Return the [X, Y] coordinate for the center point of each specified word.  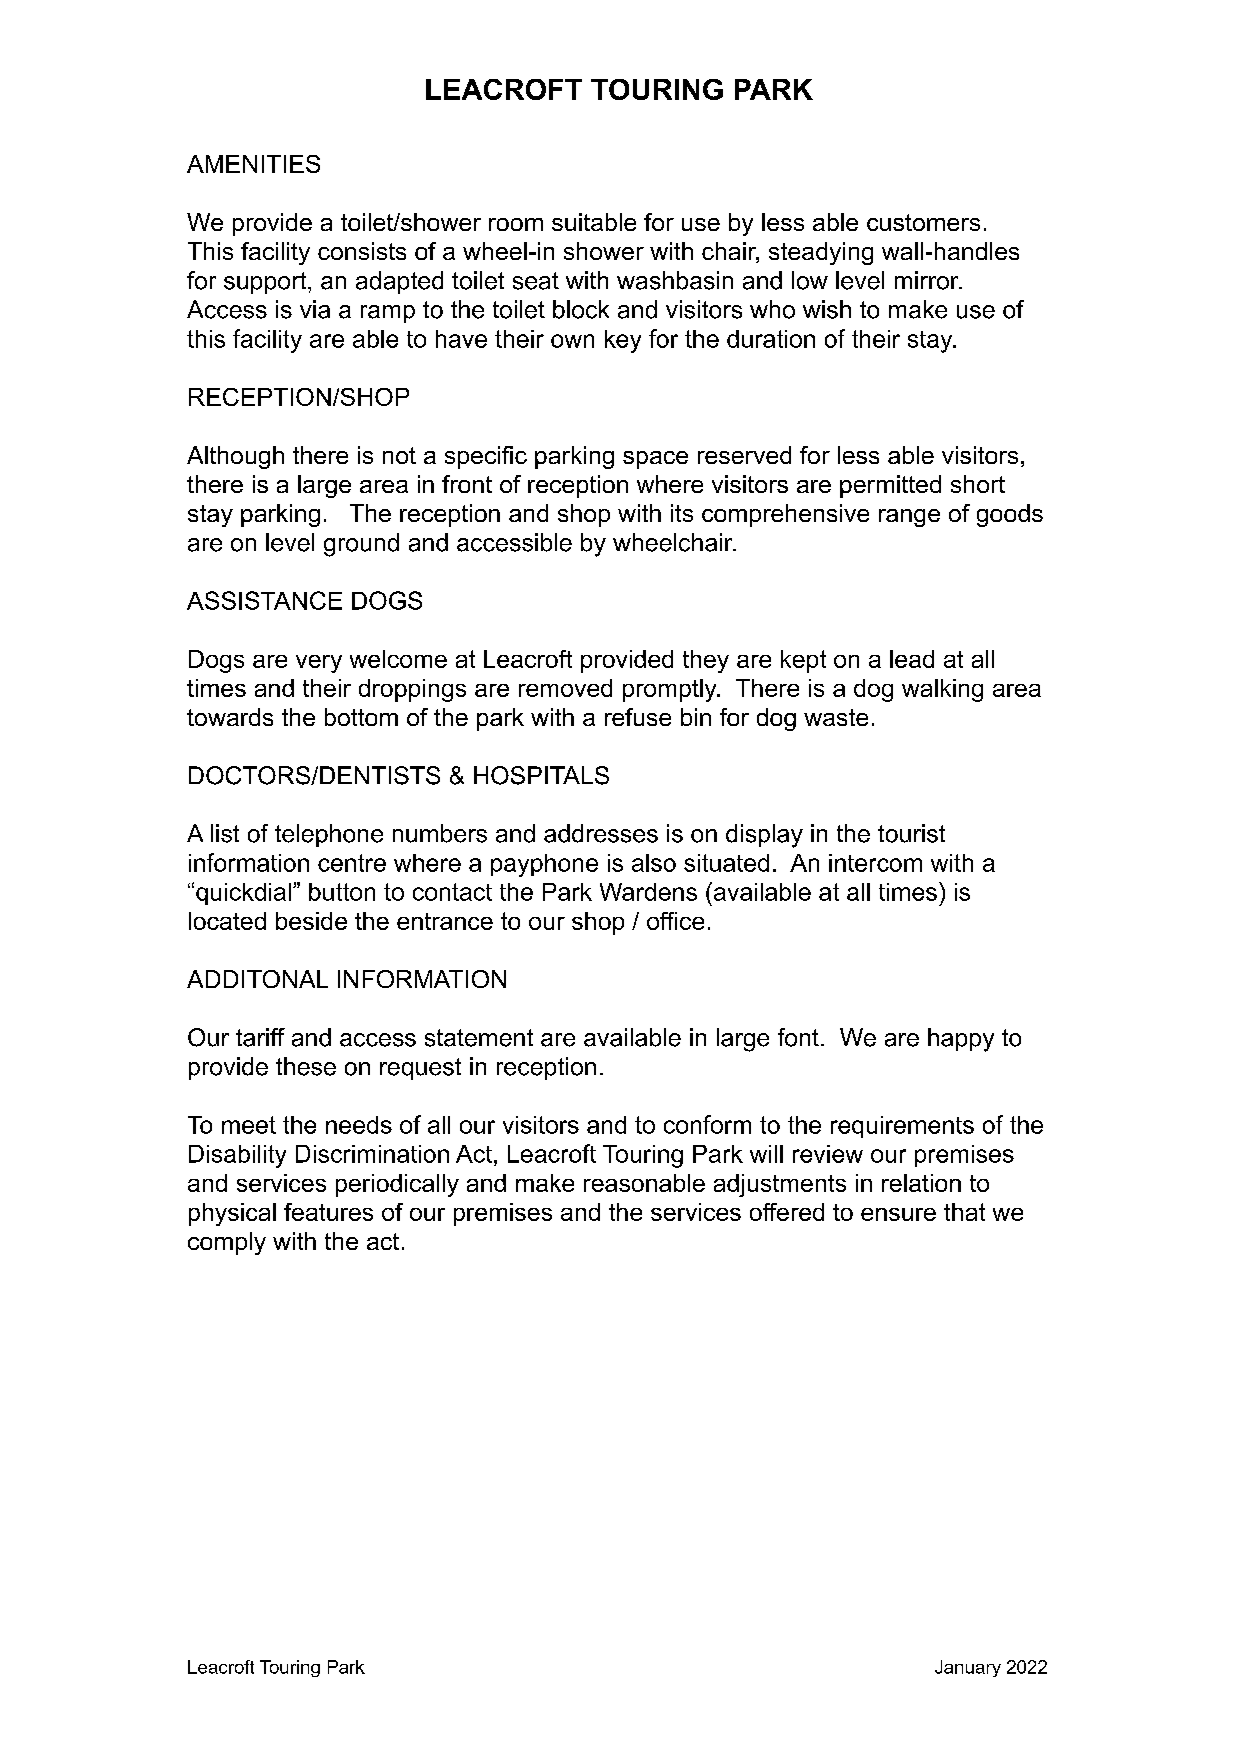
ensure [898, 1214]
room [516, 224]
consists [362, 251]
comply [227, 1243]
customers [923, 222]
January [968, 1668]
